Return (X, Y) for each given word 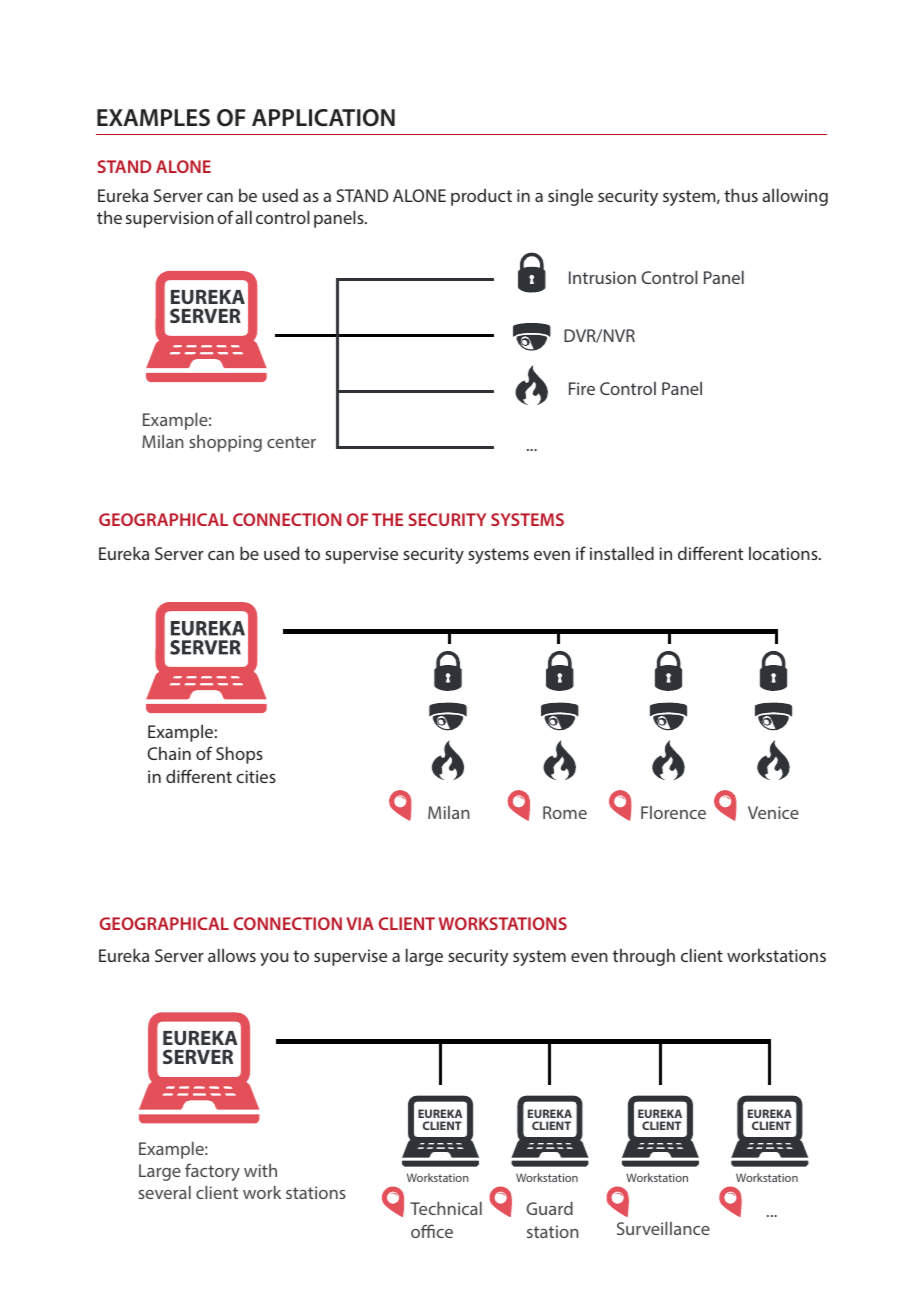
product (481, 197)
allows (232, 955)
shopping (225, 443)
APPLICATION (323, 118)
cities (256, 776)
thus (741, 195)
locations (784, 553)
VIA (360, 923)
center (291, 442)
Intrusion (602, 277)
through (644, 957)
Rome (565, 812)
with (260, 1170)
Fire (582, 388)
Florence (673, 812)
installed (622, 553)
